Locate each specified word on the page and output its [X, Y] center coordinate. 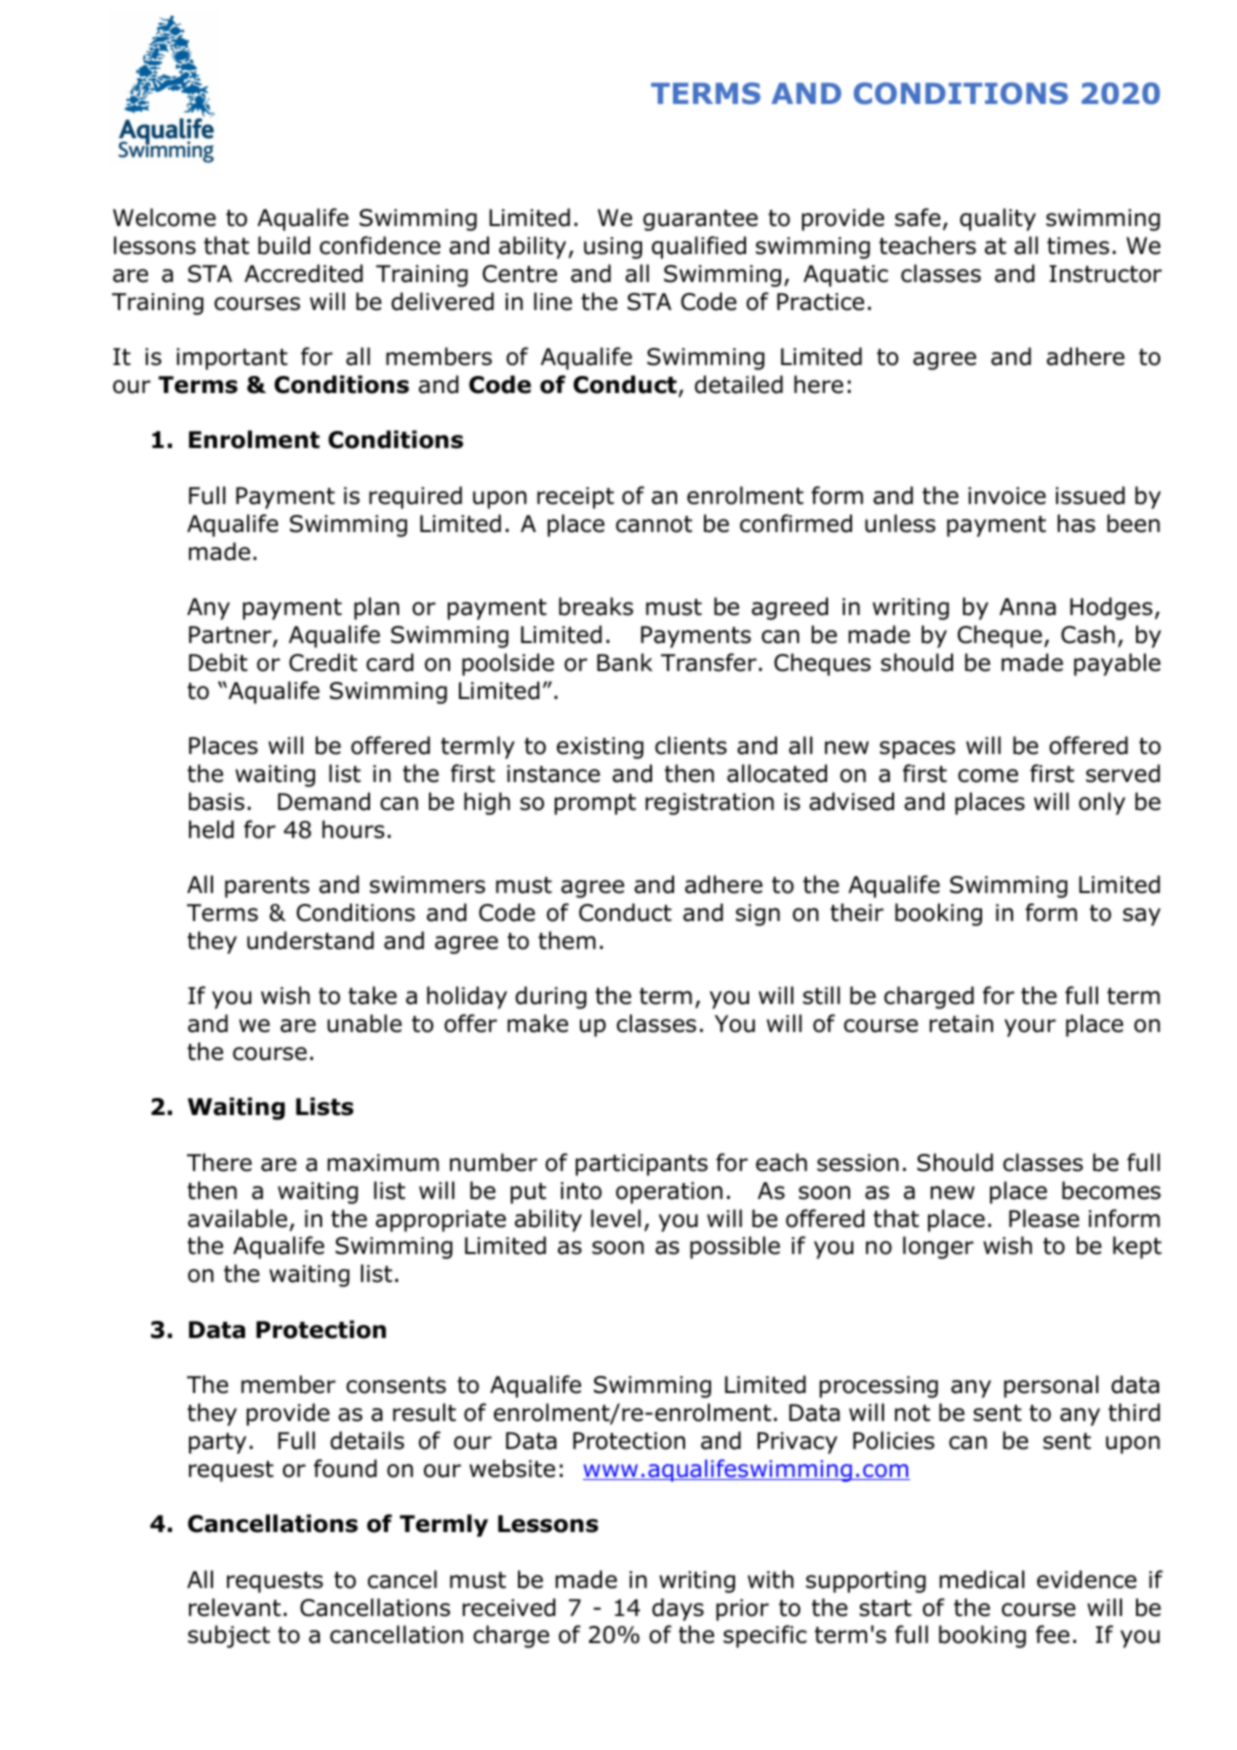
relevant [235, 1607]
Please [1044, 1218]
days [678, 1609]
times [1078, 246]
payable [1117, 664]
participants [642, 1165]
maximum [383, 1163]
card [390, 662]
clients [691, 745]
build [284, 245]
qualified [699, 247]
